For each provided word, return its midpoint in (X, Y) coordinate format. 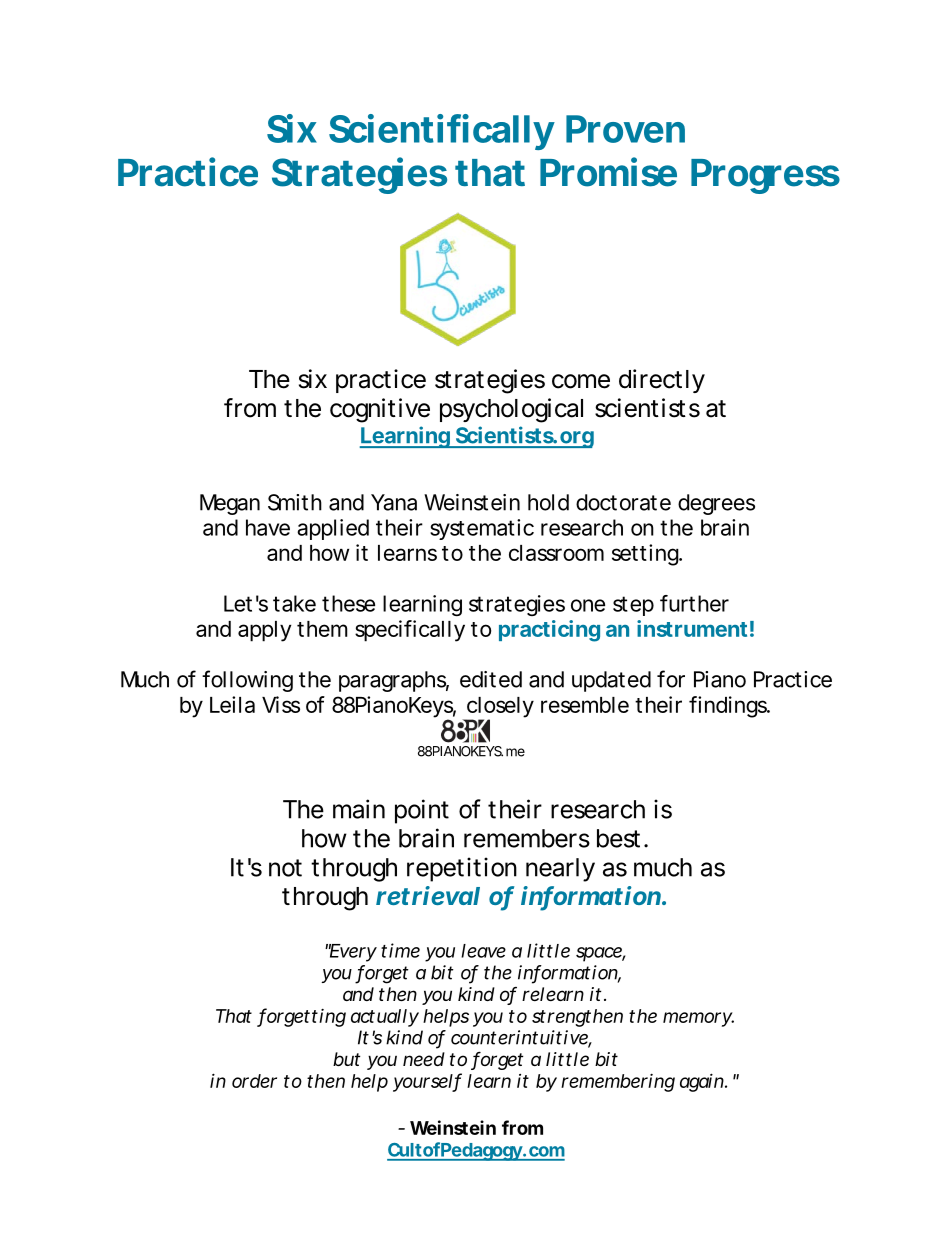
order (254, 1081)
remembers (527, 838)
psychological (511, 410)
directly (662, 381)
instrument (692, 628)
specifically (410, 631)
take (294, 603)
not (285, 868)
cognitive (380, 410)
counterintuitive (520, 1038)
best (618, 838)
